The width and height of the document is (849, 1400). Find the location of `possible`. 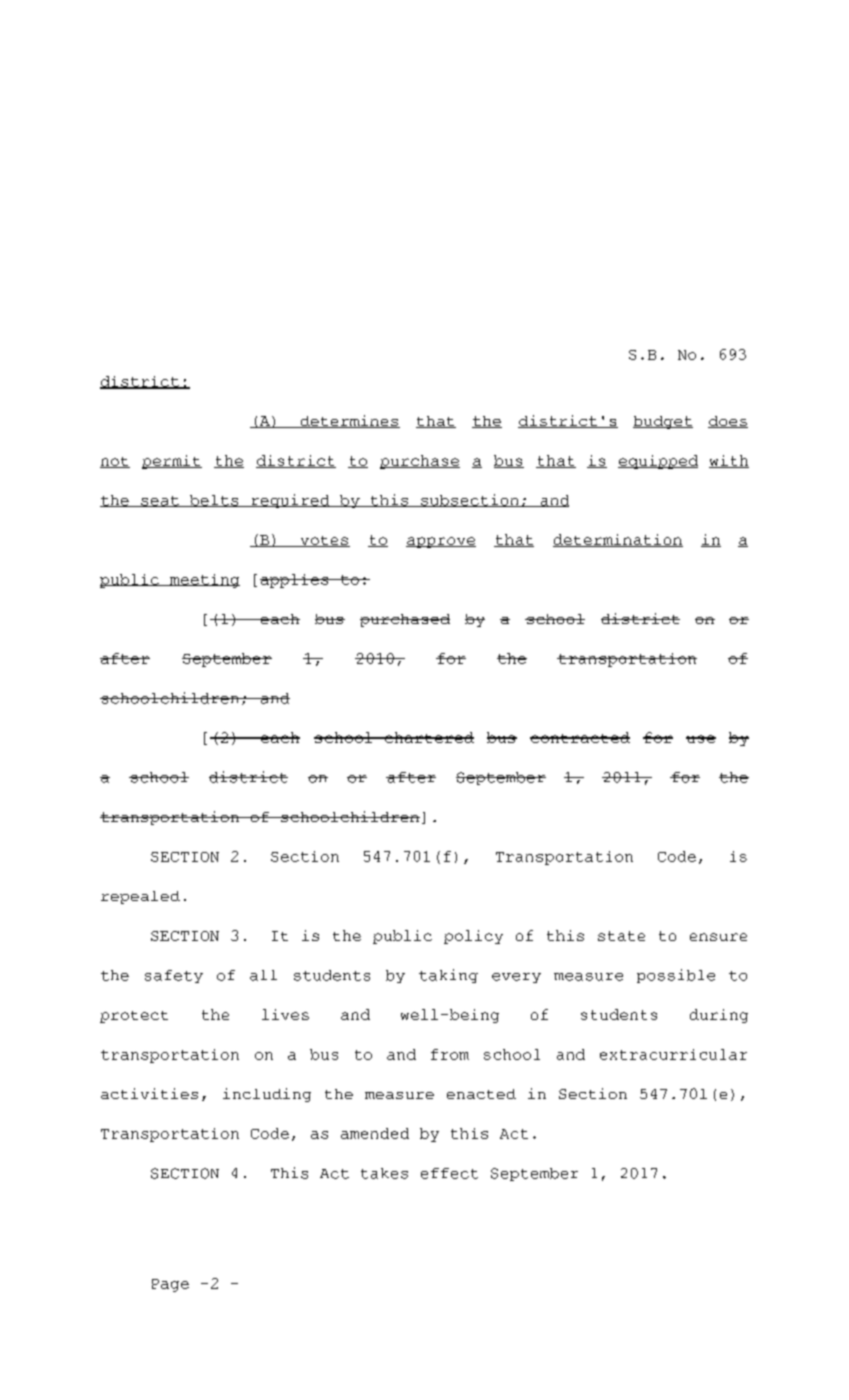

possible is located at coordinates (676, 976).
